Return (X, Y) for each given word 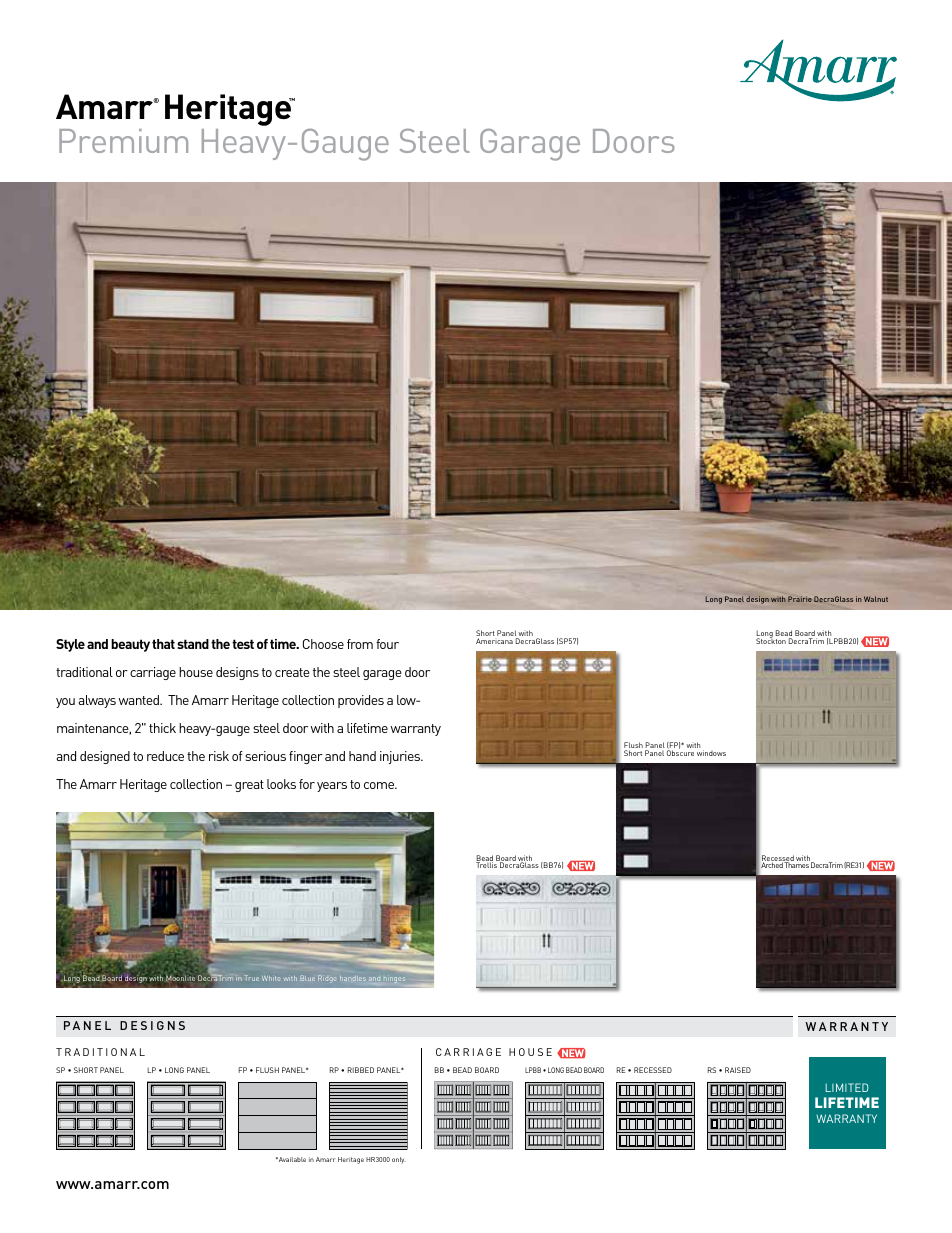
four (387, 644)
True (251, 978)
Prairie (800, 599)
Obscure (680, 753)
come (380, 785)
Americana (494, 641)
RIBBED (361, 1070)
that (163, 644)
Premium (123, 141)
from (360, 644)
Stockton (771, 640)
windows (711, 753)
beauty (130, 645)
